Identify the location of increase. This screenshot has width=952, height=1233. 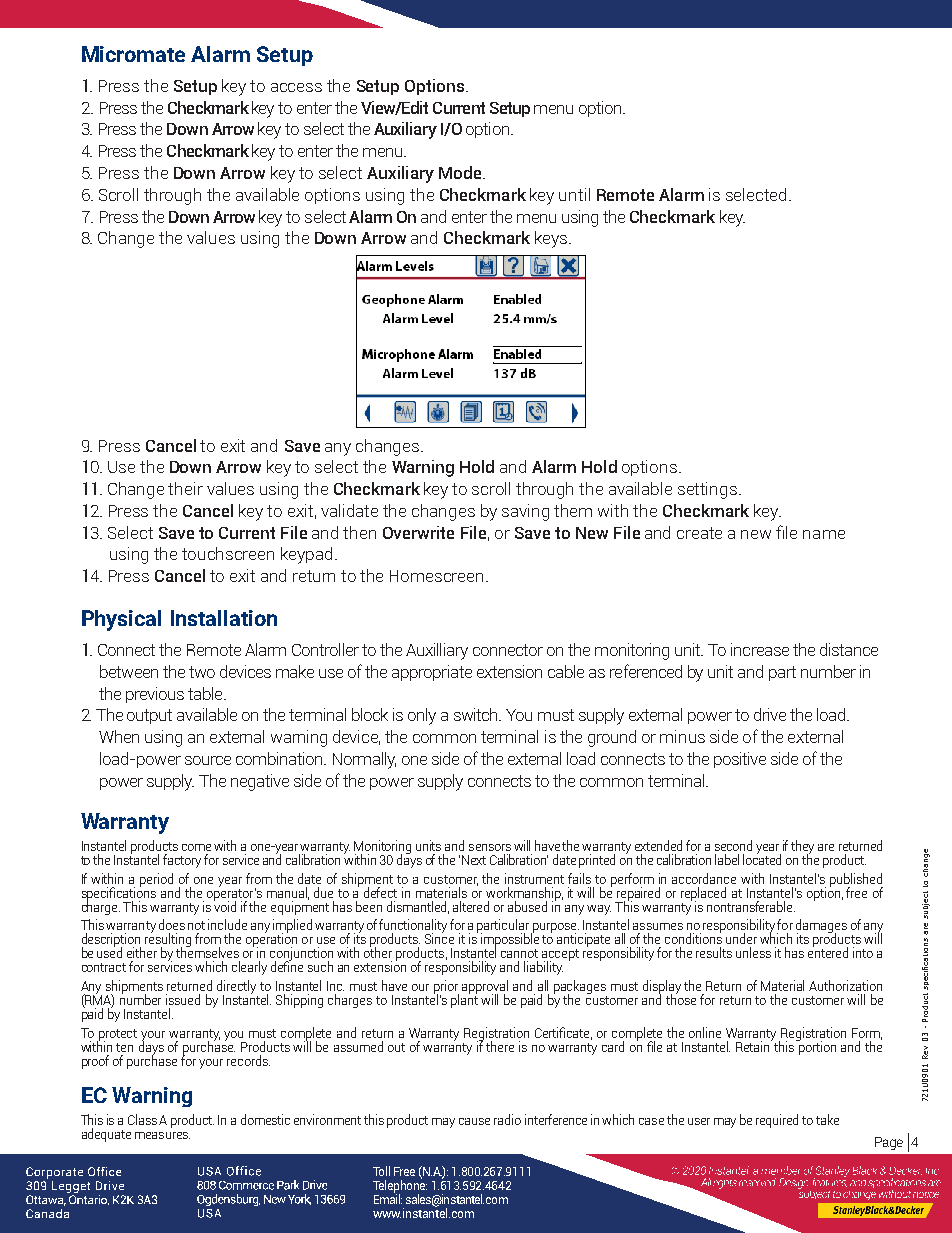
(760, 649).
